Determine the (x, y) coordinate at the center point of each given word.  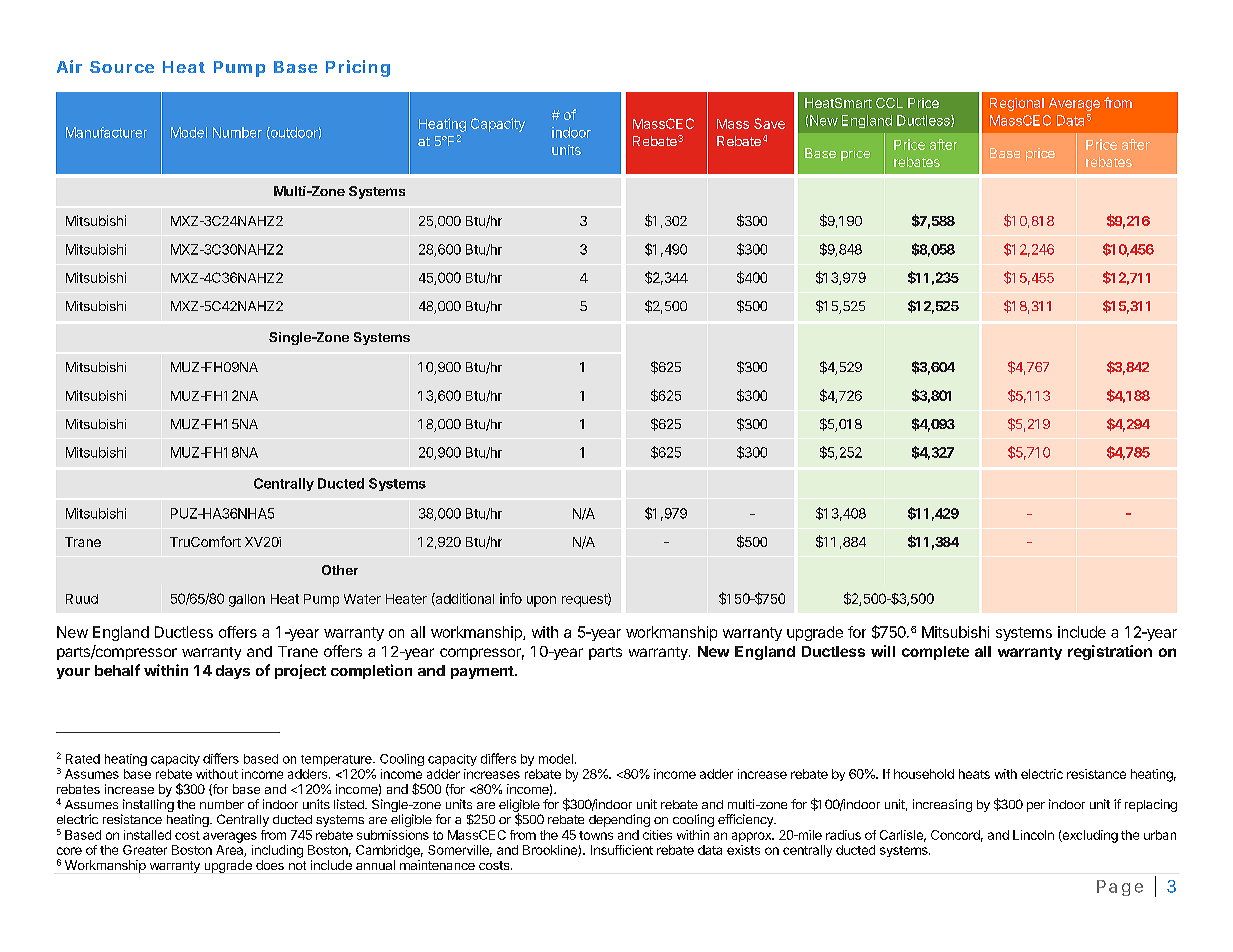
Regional (1017, 104)
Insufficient (622, 850)
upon (541, 601)
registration (1110, 652)
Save (769, 123)
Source (122, 67)
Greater (145, 850)
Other (340, 570)
